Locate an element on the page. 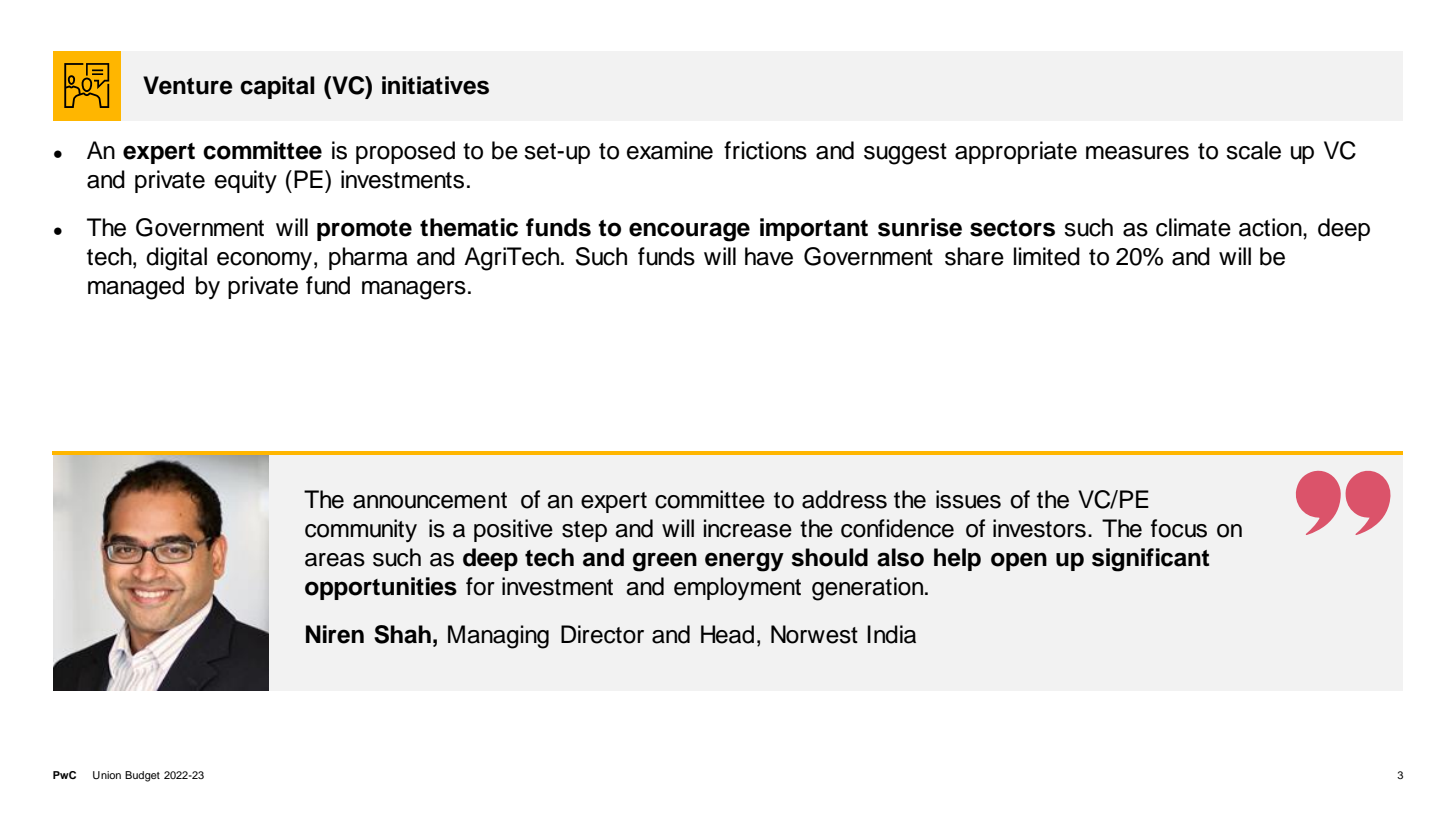  Head is located at coordinates (727, 634).
